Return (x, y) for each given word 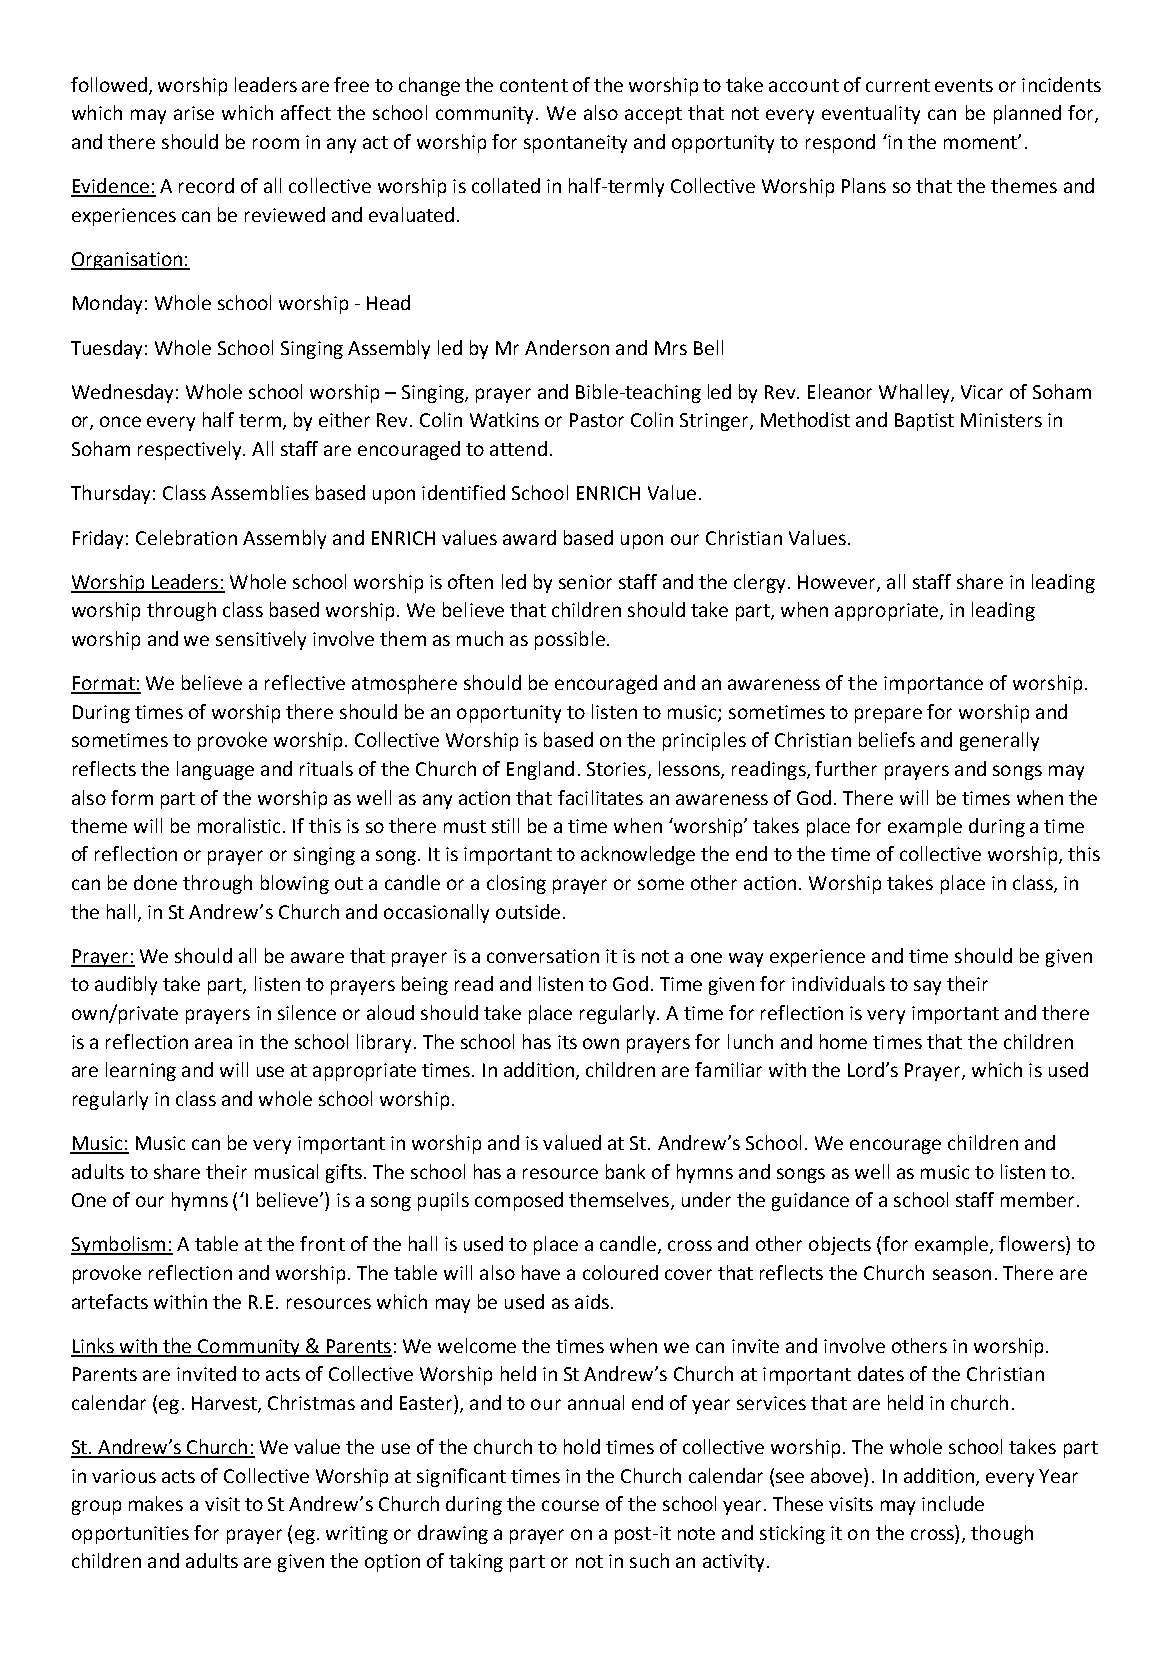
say (927, 987)
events (964, 85)
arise (194, 113)
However (838, 583)
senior (585, 582)
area (213, 1043)
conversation (543, 956)
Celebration (186, 537)
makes (156, 1503)
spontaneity (575, 144)
